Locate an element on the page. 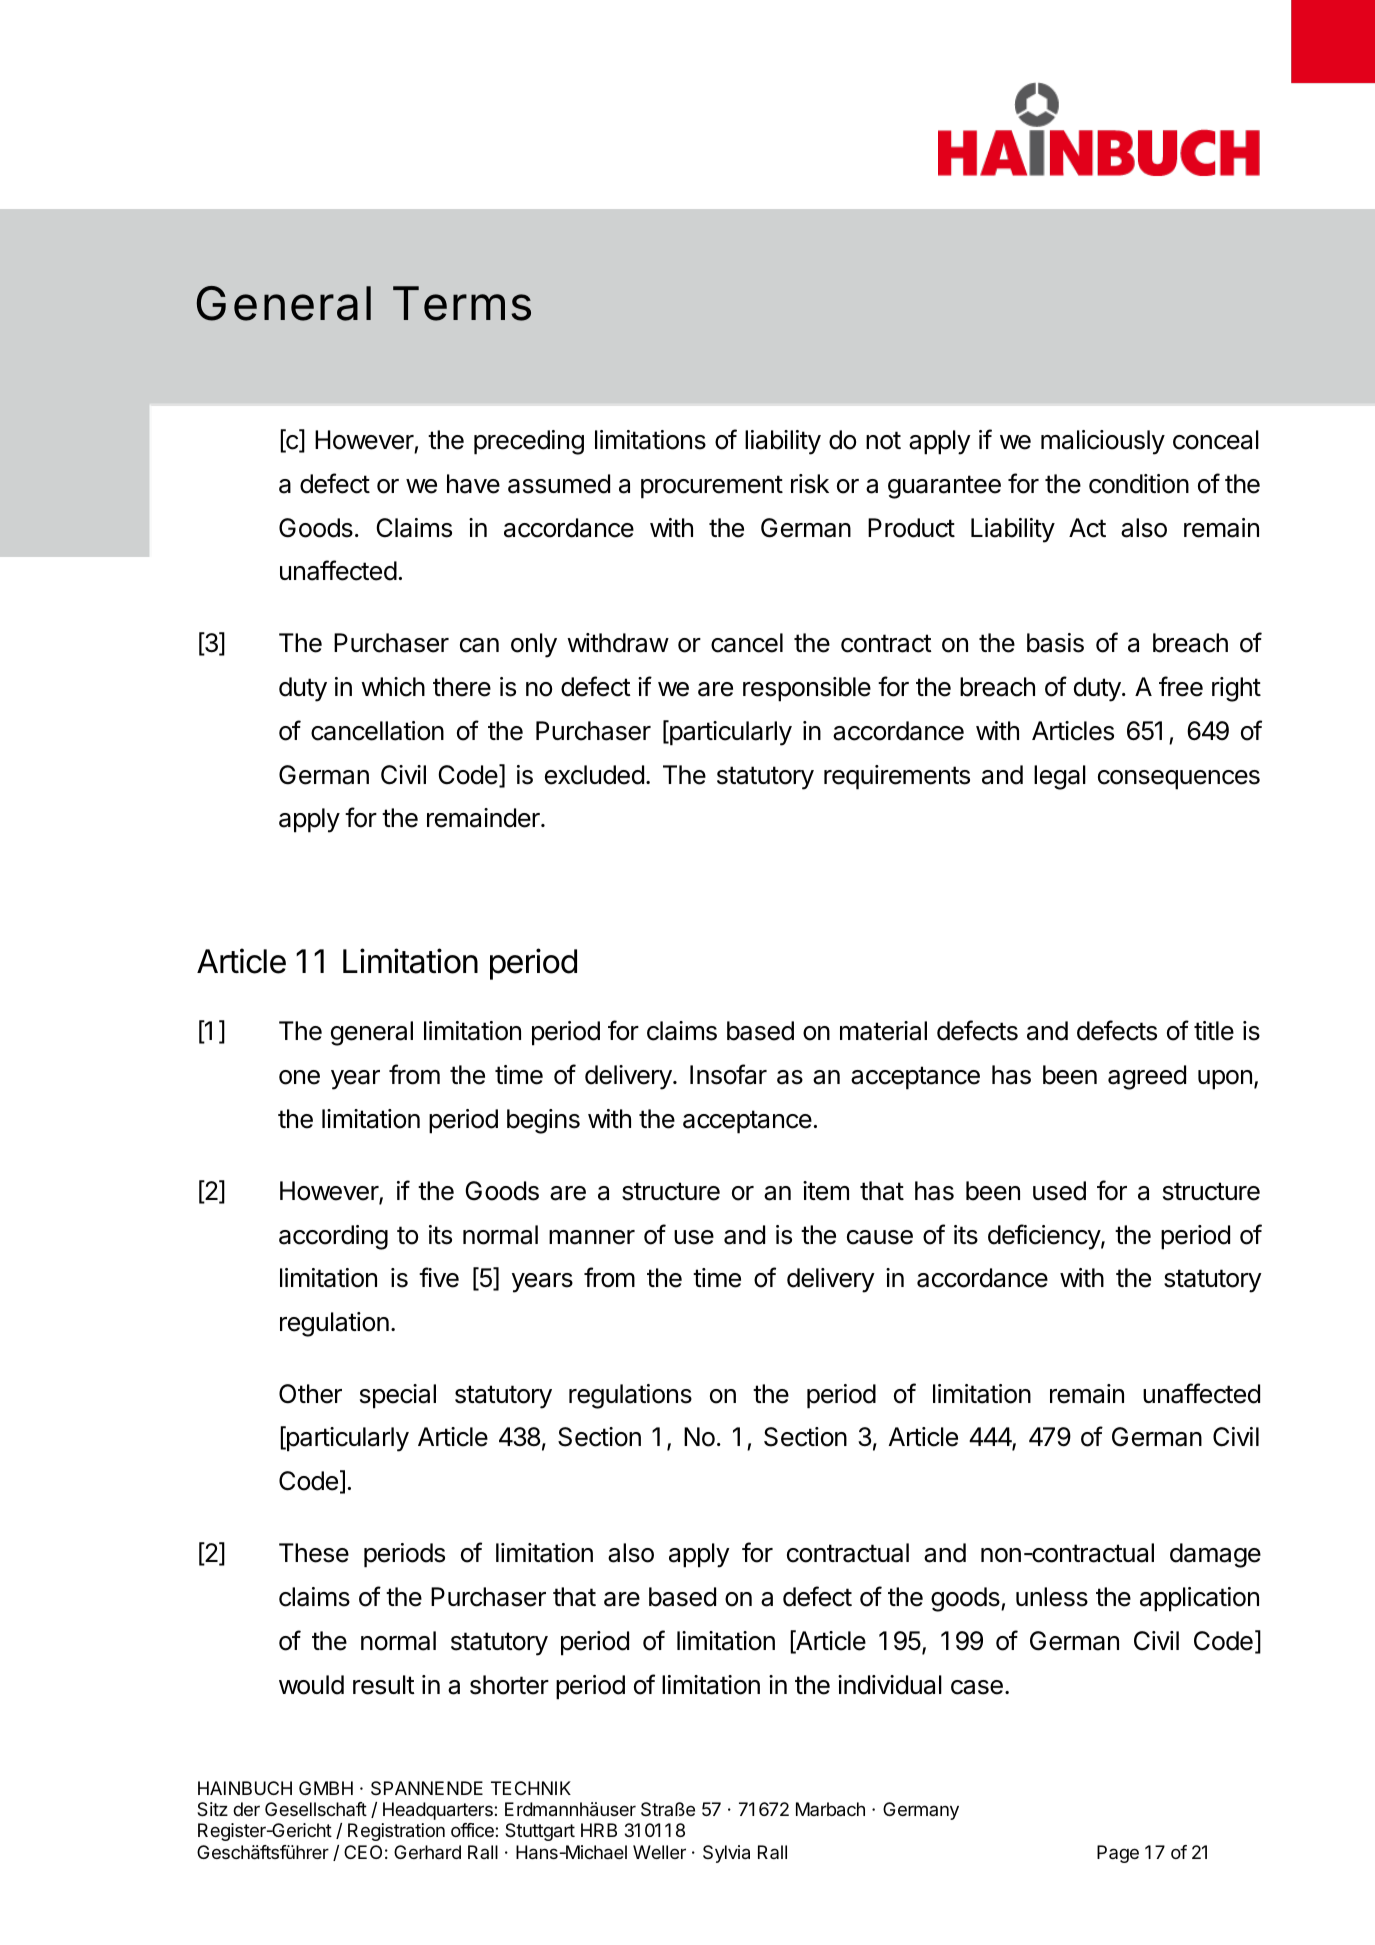 This image has height=1945, width=1375. Other is located at coordinates (310, 1394).
